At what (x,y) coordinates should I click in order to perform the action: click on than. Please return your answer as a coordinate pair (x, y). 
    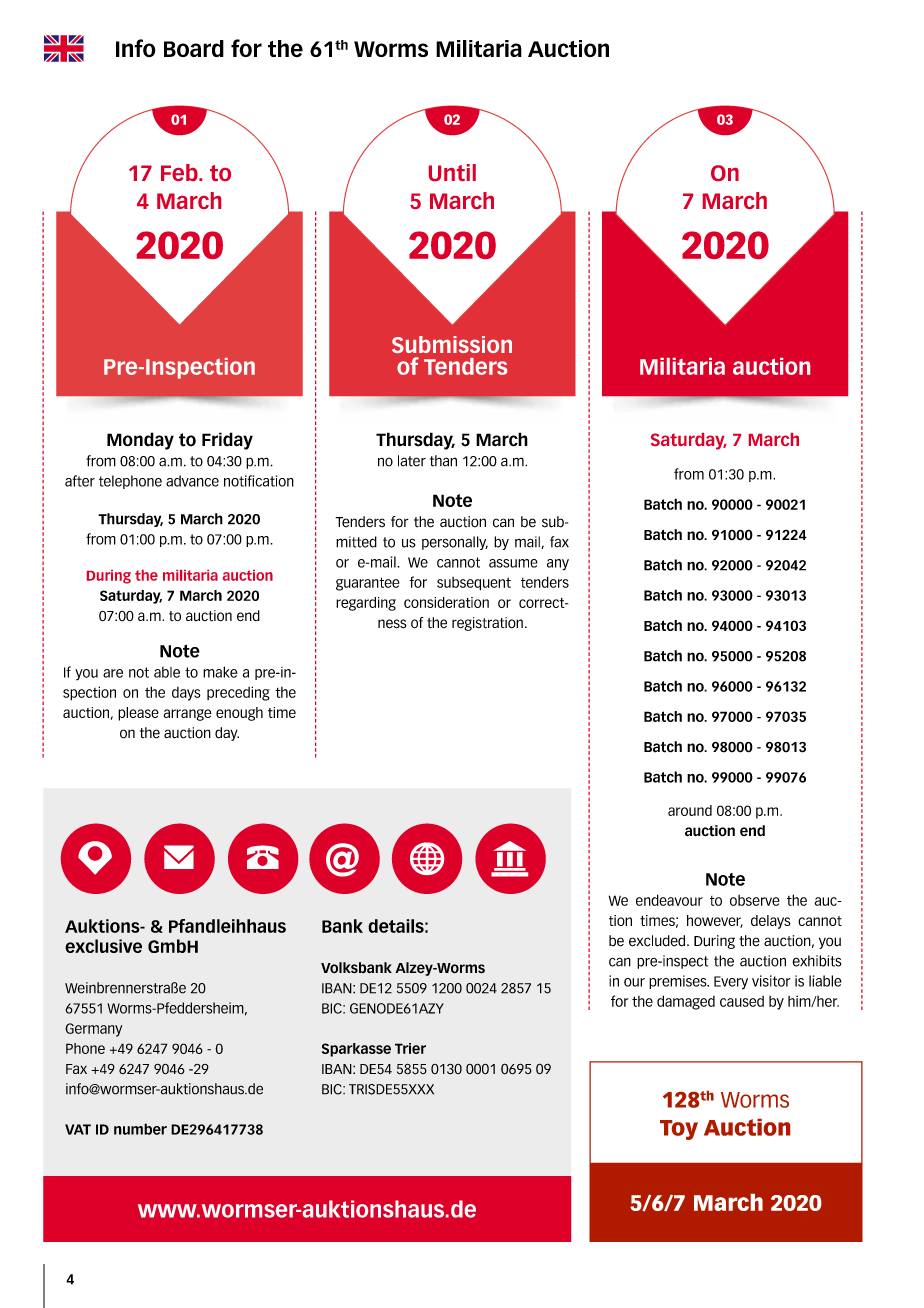
    Looking at the image, I should click on (443, 461).
